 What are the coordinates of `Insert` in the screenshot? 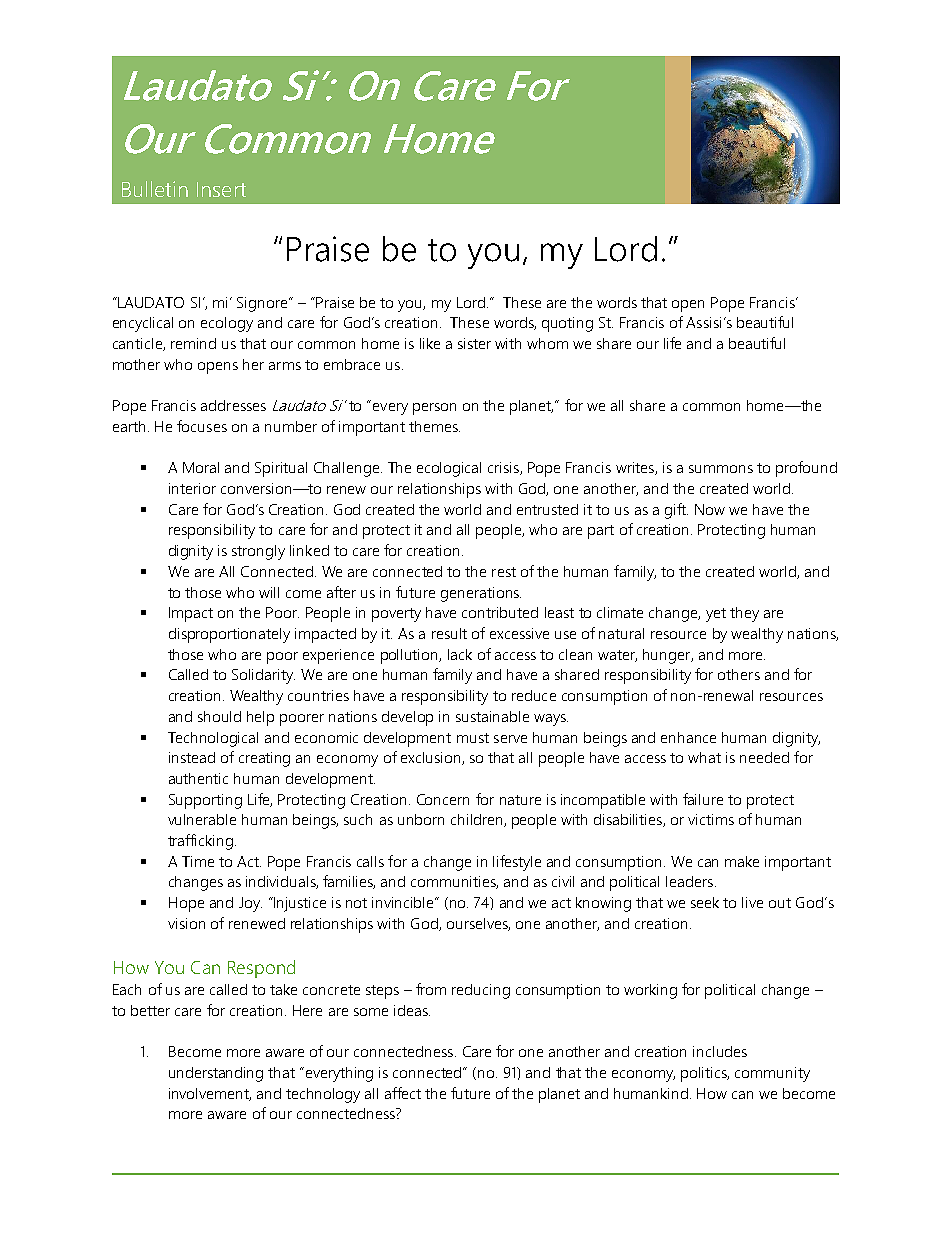 It's located at (221, 189).
